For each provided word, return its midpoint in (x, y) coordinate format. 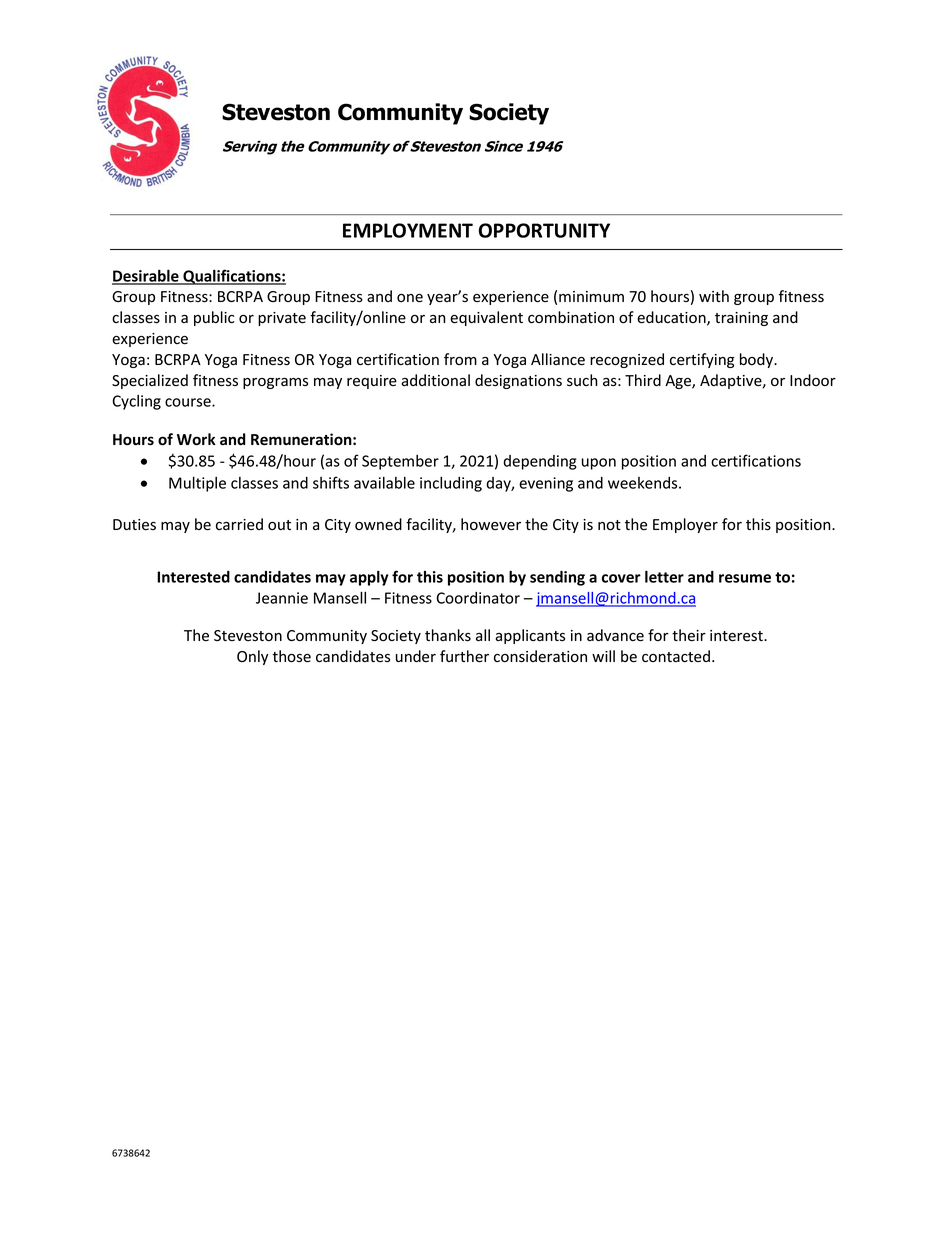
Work (196, 439)
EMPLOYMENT (408, 230)
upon (599, 464)
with (714, 296)
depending (540, 462)
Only (252, 657)
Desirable (146, 276)
